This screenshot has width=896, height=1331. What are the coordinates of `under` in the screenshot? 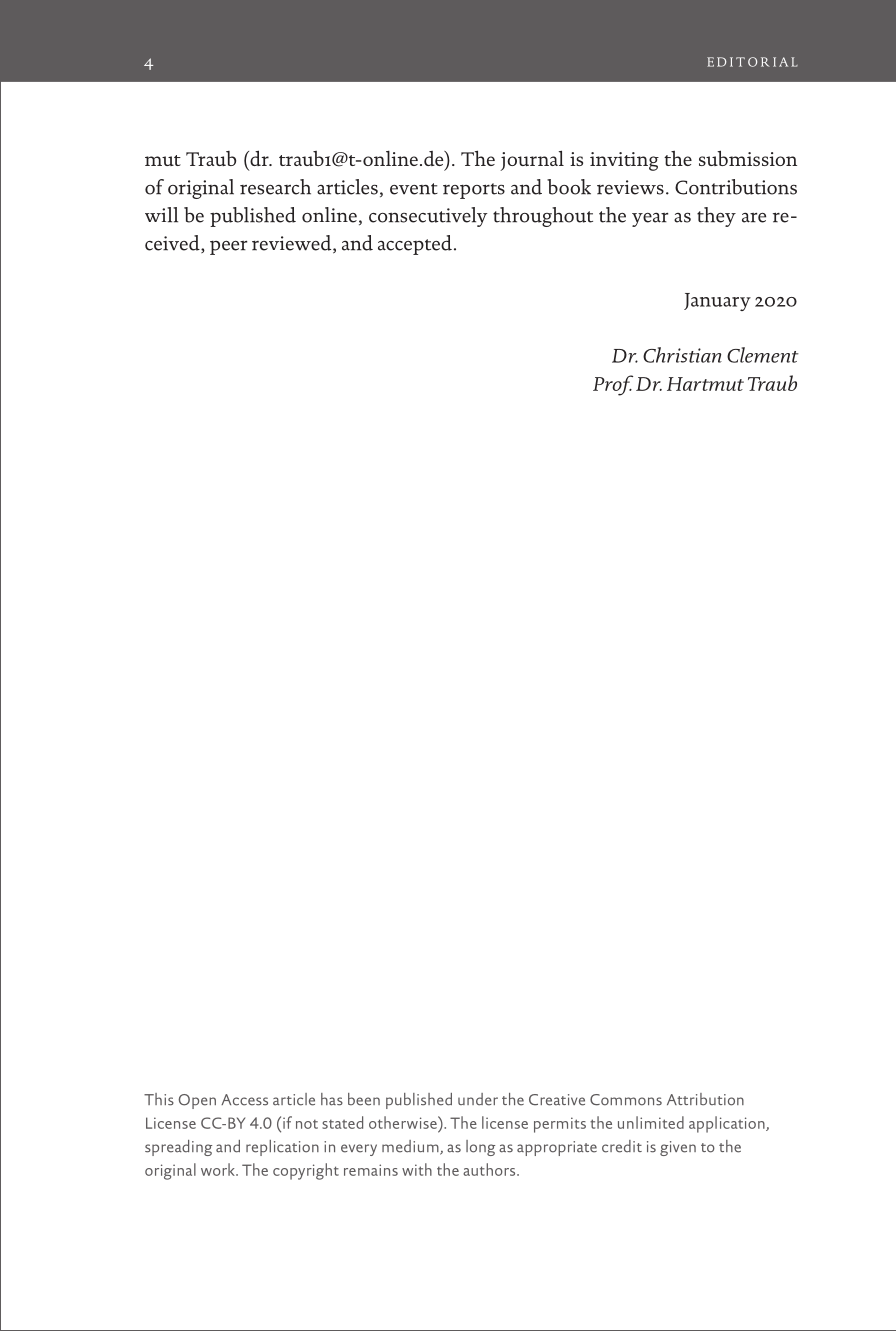 It's located at (478, 1099).
